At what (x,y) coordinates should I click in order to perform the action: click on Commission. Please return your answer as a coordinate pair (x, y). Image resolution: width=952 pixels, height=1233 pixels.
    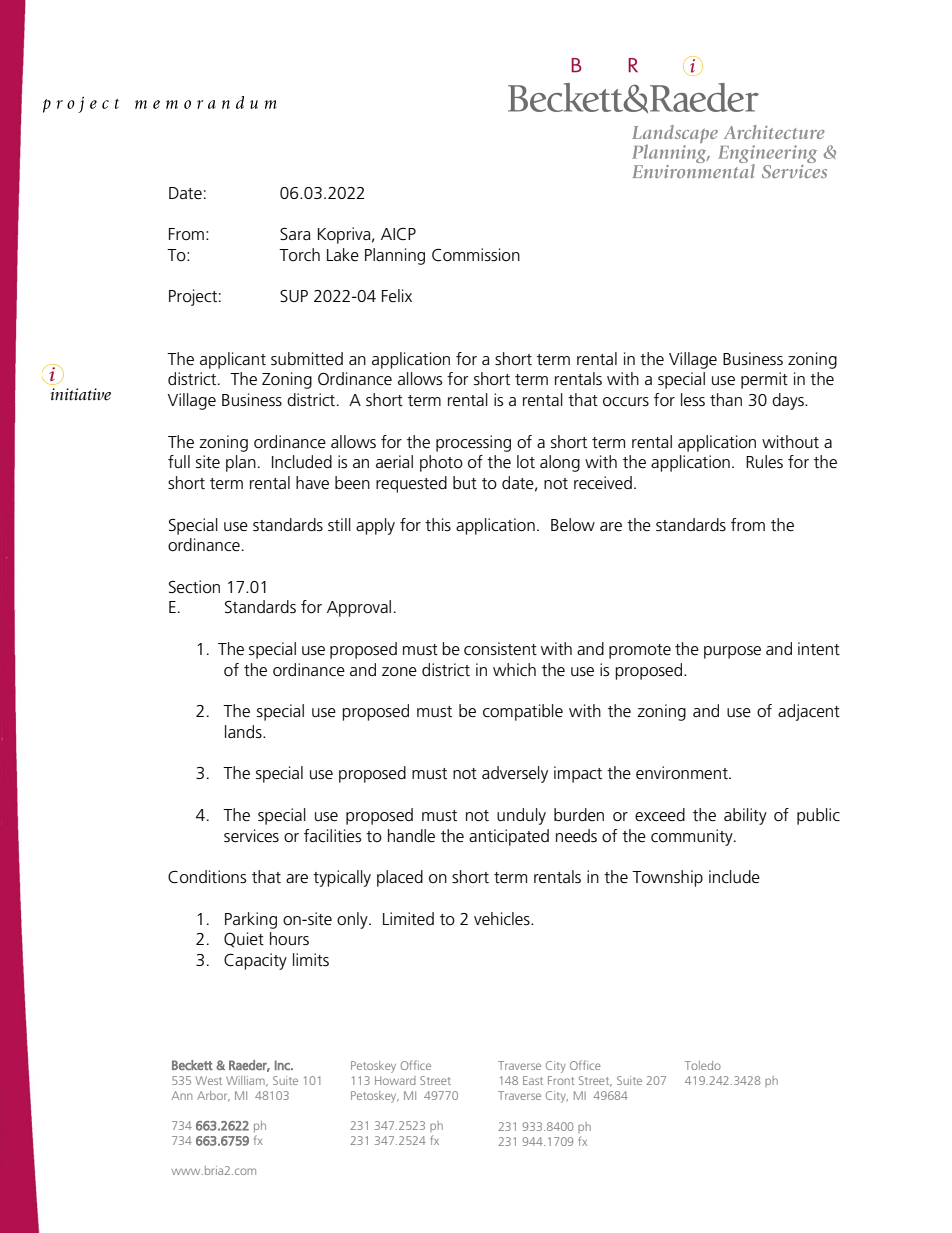
    Looking at the image, I should click on (476, 255).
